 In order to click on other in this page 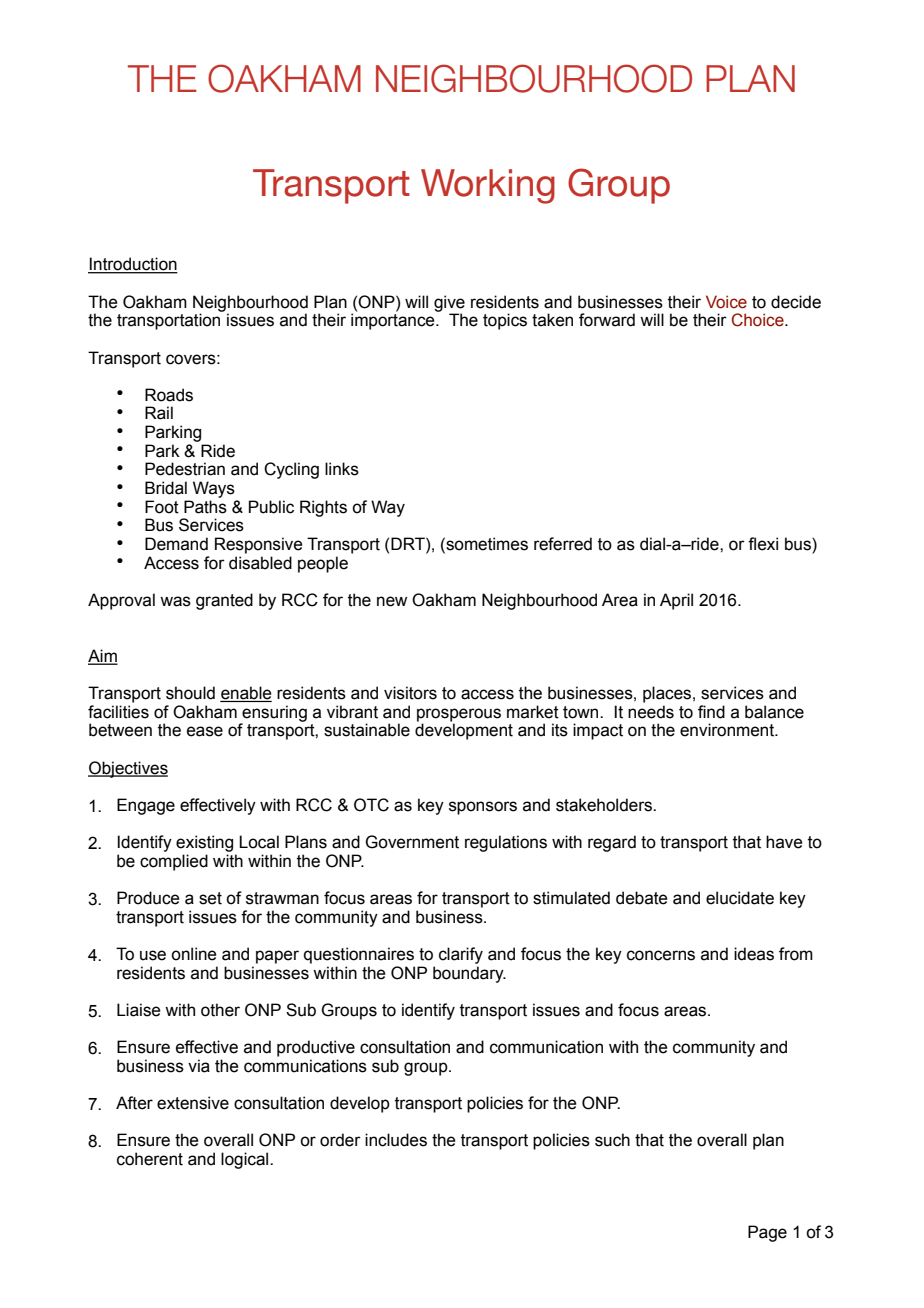, I will do `click(220, 1010)`.
